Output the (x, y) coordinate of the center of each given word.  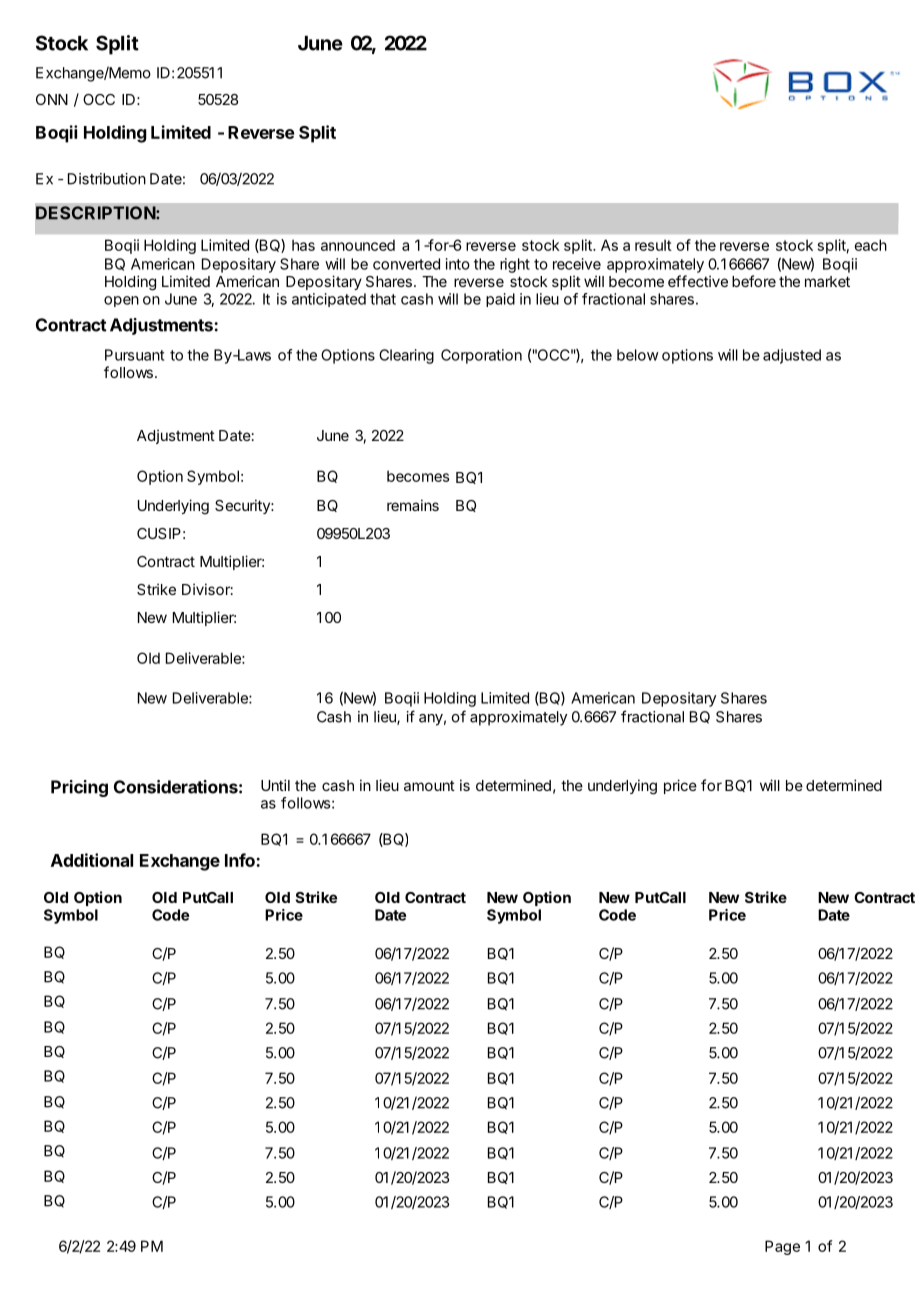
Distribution (107, 179)
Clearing (406, 356)
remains (413, 505)
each (870, 245)
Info (241, 860)
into (458, 264)
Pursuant (134, 355)
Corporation (481, 356)
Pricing (79, 788)
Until (275, 785)
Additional (92, 860)
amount (429, 785)
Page (782, 1247)
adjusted (792, 356)
